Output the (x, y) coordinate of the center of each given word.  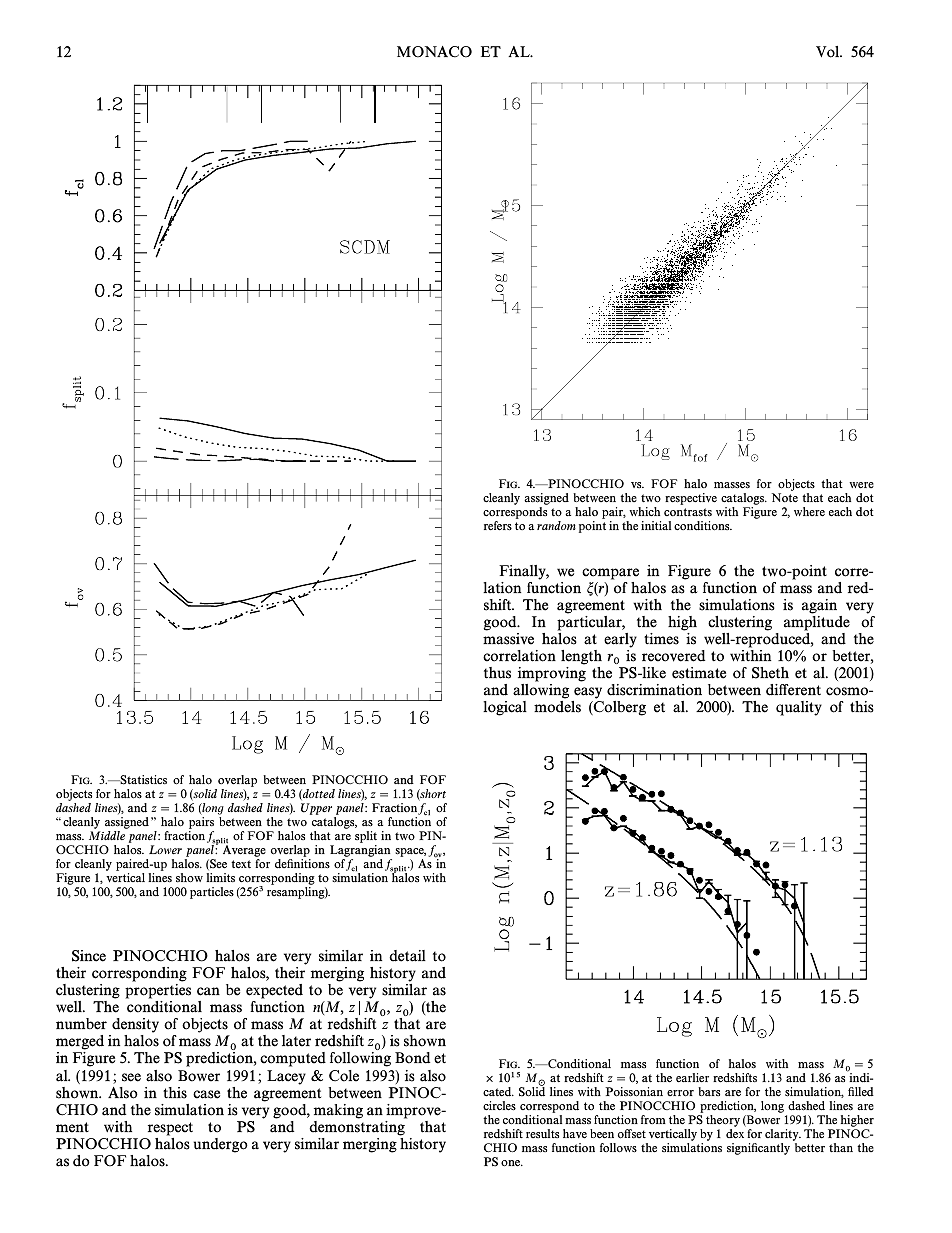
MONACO (434, 52)
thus (497, 673)
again (819, 606)
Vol (829, 52)
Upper (318, 810)
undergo (220, 1145)
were (861, 485)
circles (499, 1106)
